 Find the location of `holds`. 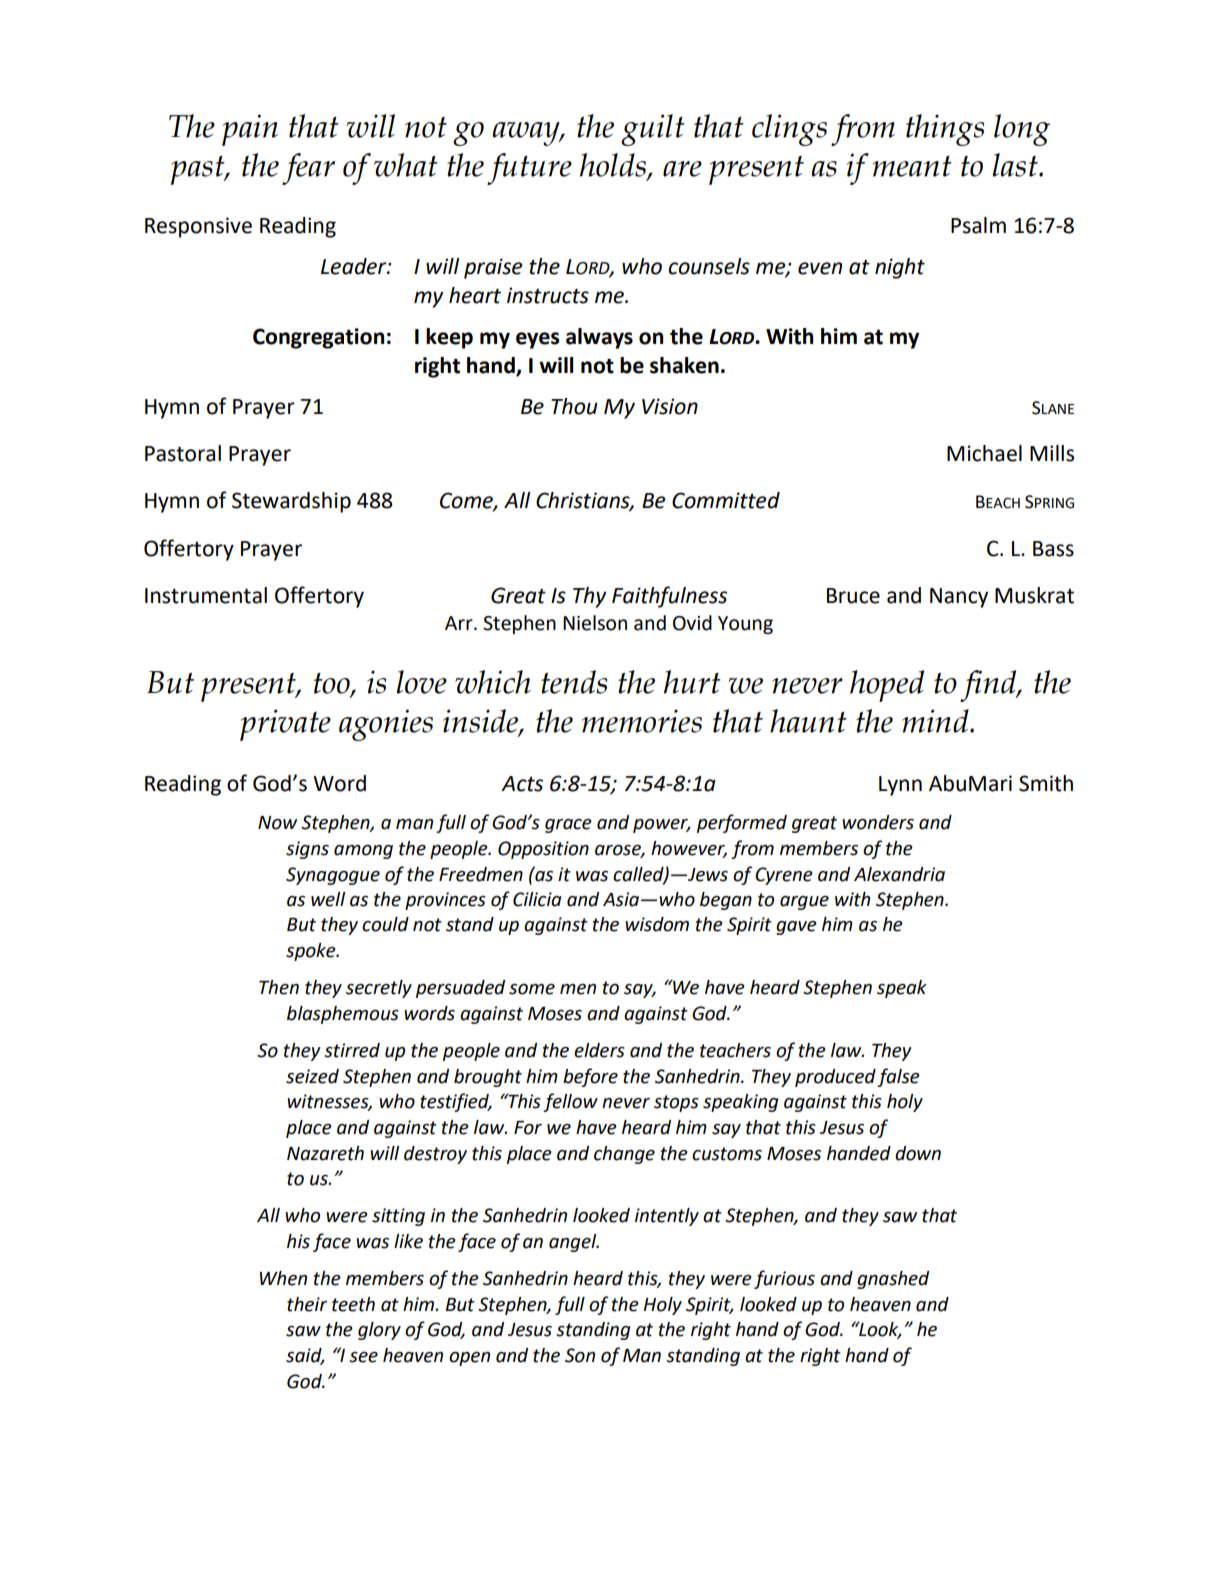

holds is located at coordinates (613, 165).
